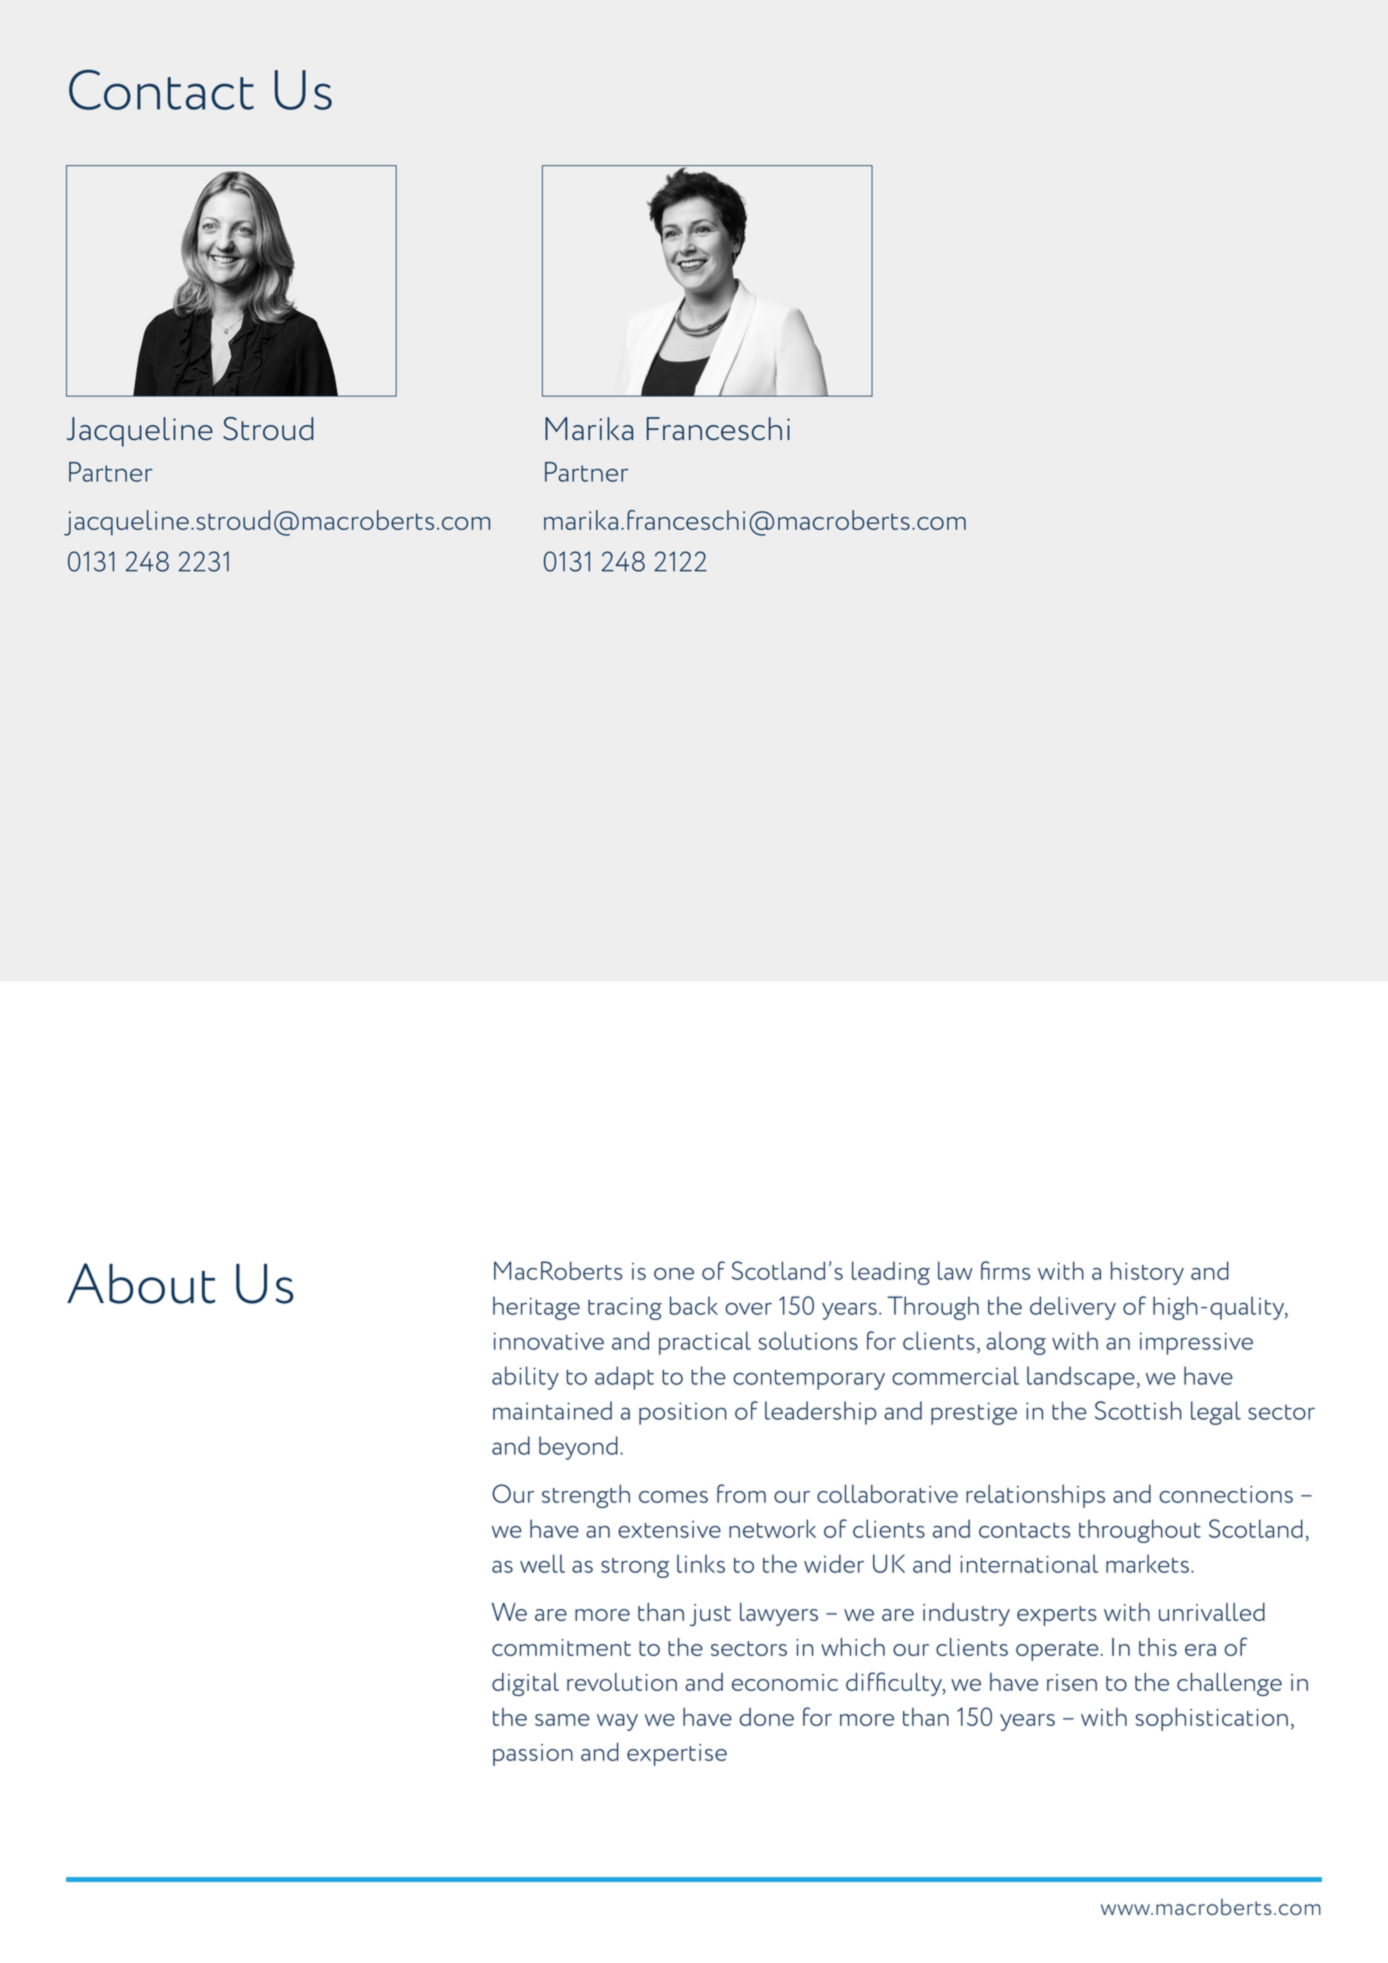 This page has height=1963, width=1388. What do you see at coordinates (141, 1283) in the page?
I see `About` at bounding box center [141, 1283].
